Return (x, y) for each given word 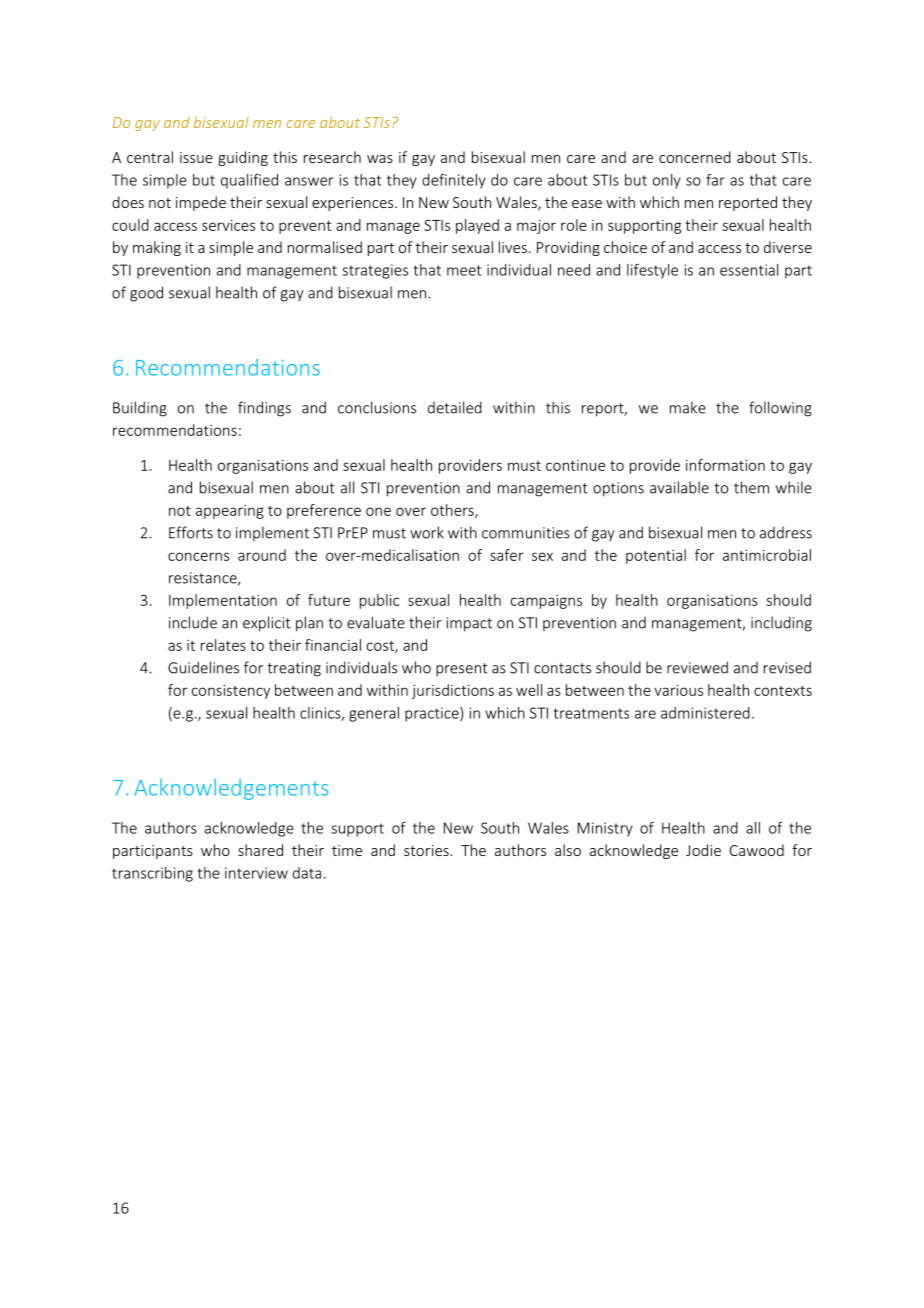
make (688, 407)
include (193, 622)
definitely (454, 181)
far (715, 180)
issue (196, 157)
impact (469, 624)
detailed (455, 407)
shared (260, 850)
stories (427, 850)
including (781, 624)
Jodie (703, 850)
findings (264, 409)
